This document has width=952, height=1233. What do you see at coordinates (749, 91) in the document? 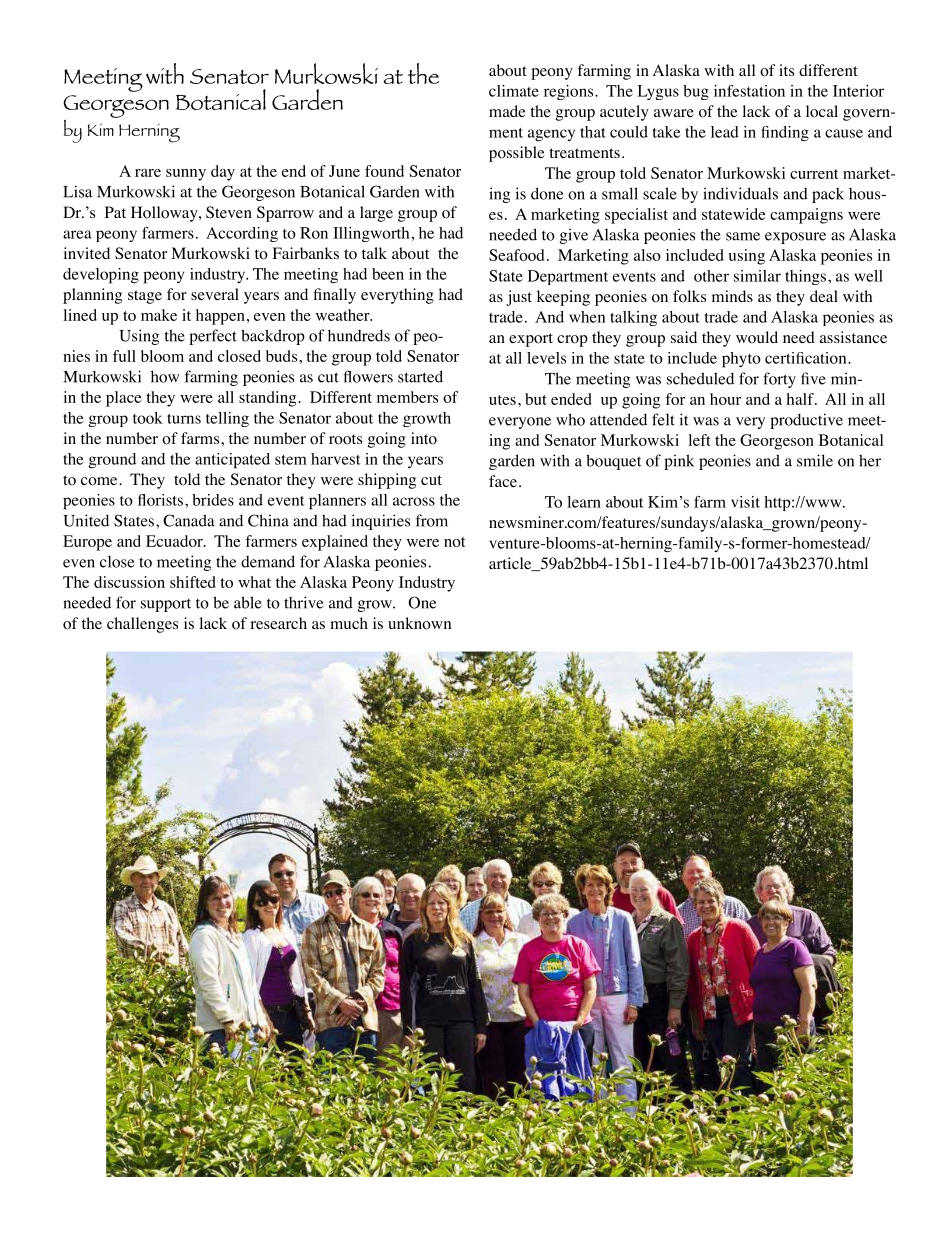
I see `infestation` at bounding box center [749, 91].
